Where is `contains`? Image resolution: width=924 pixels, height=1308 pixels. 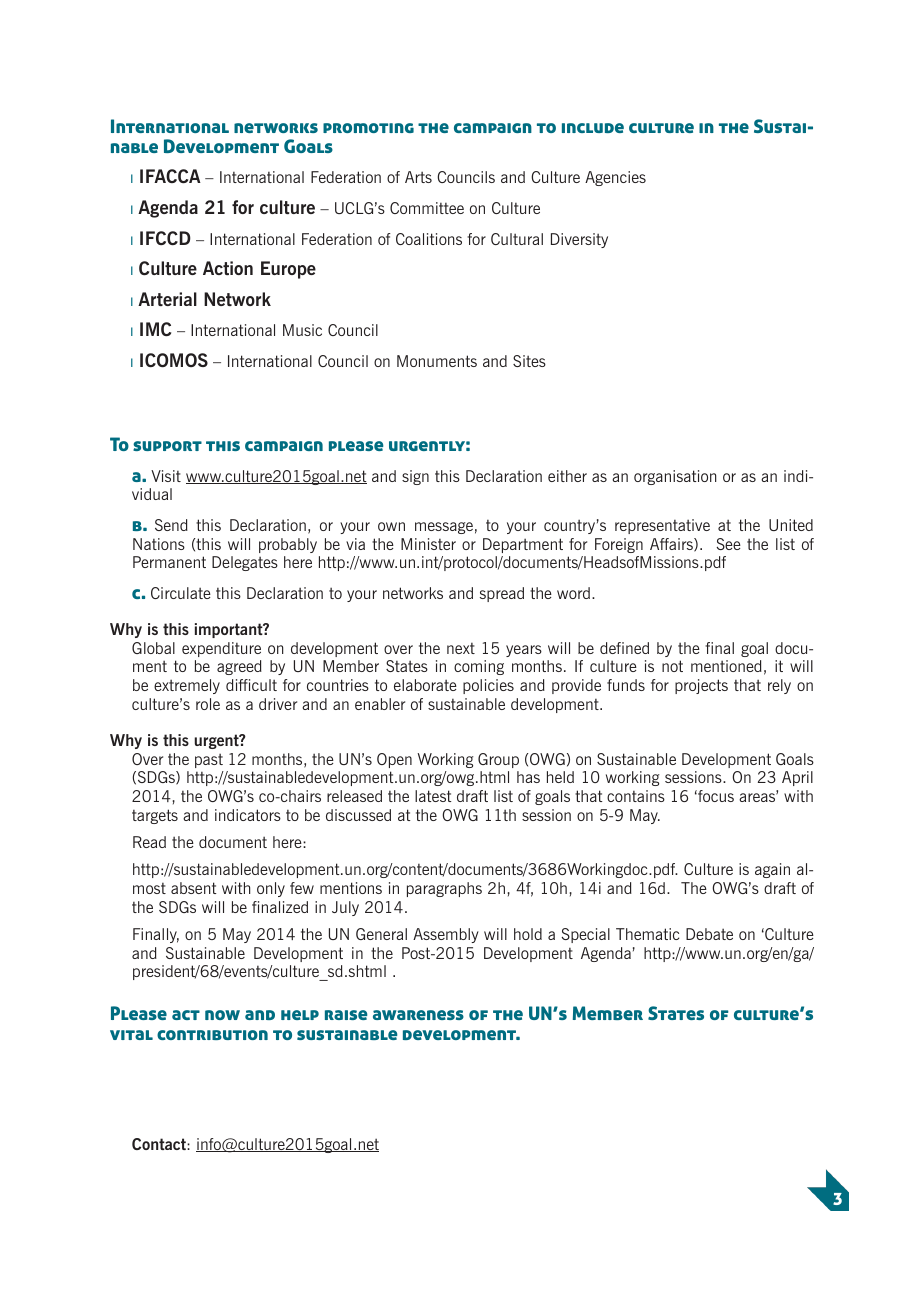
contains is located at coordinates (636, 796).
